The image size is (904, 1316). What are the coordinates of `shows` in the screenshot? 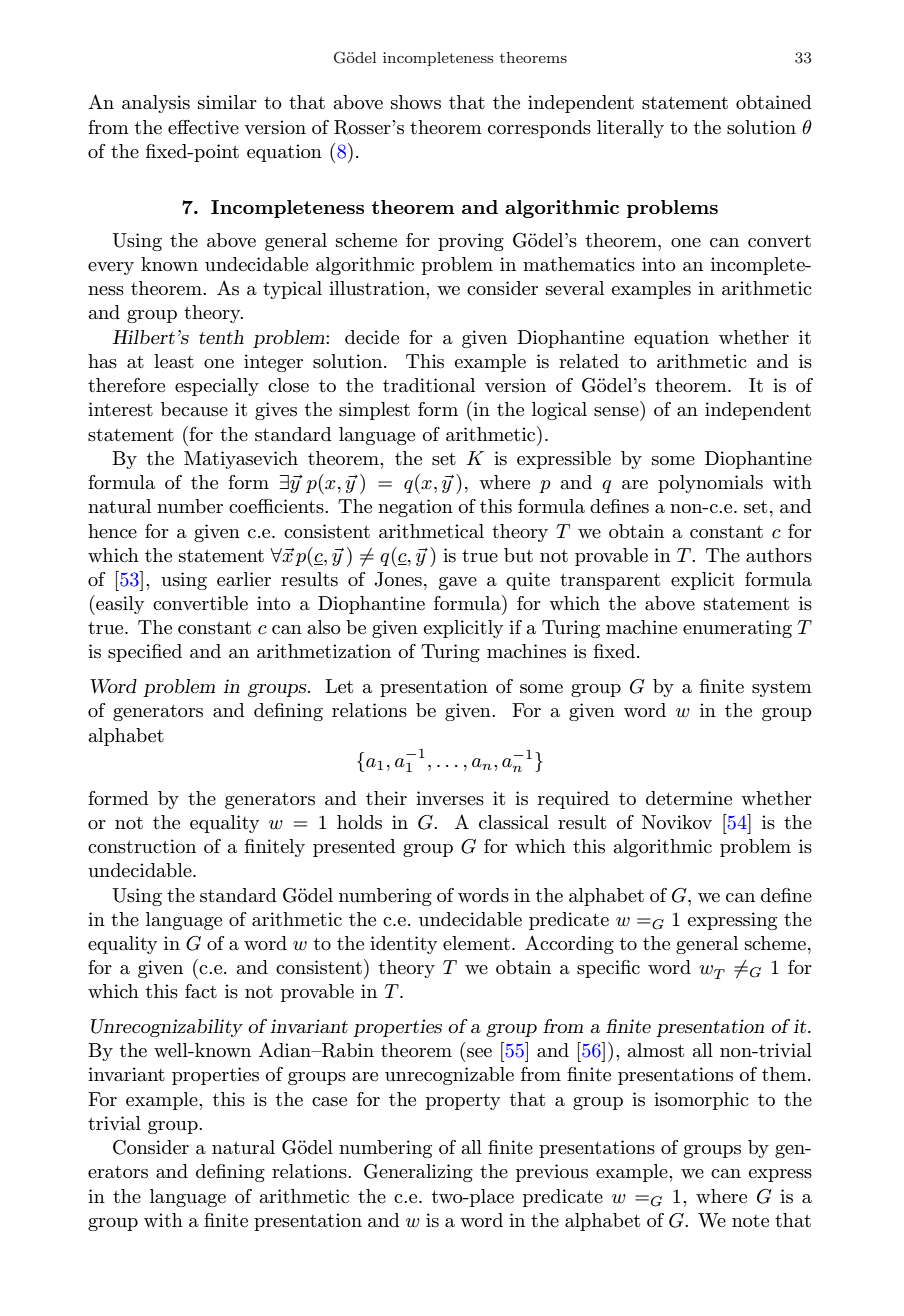 It's located at (416, 102).
